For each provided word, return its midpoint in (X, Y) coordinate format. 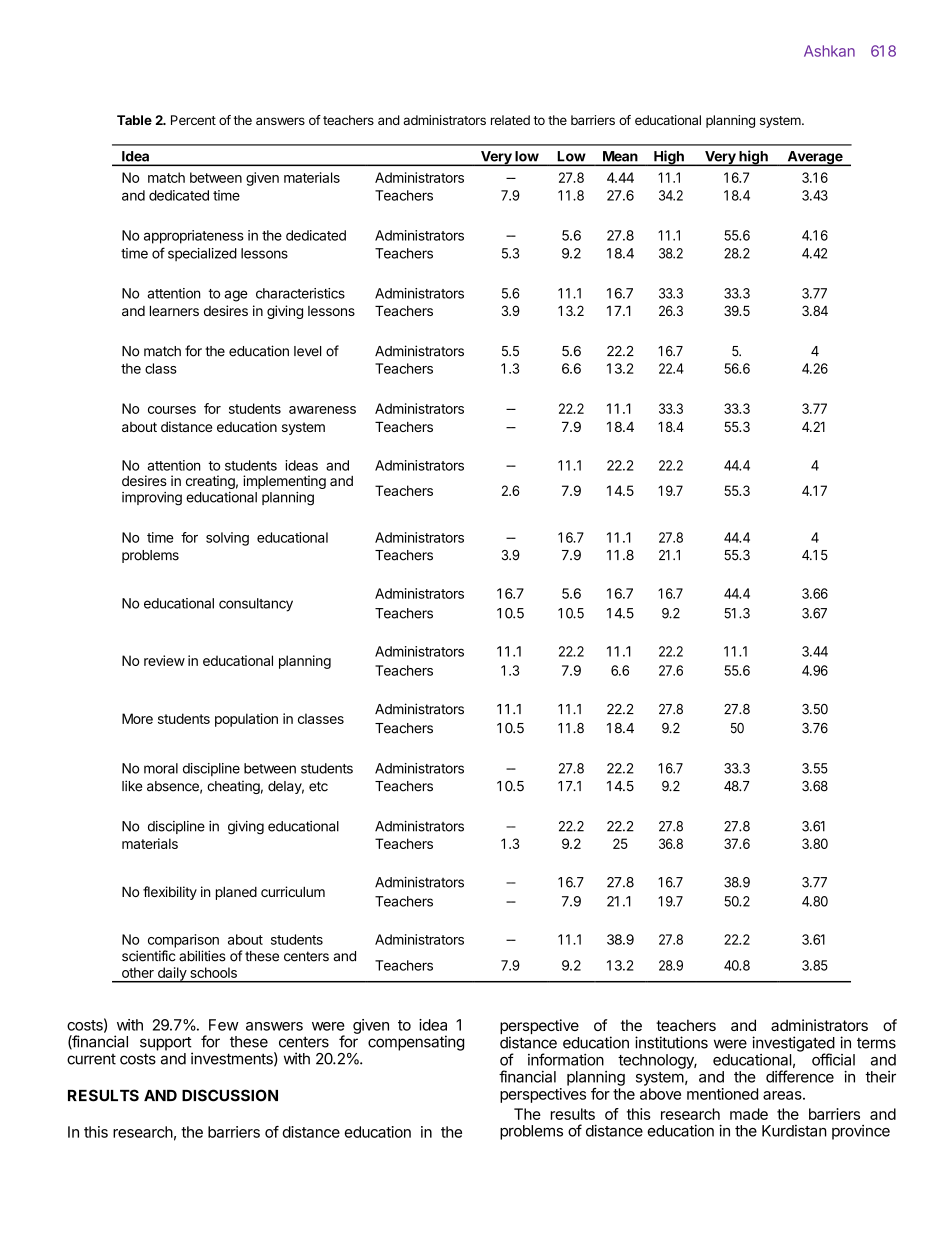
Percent (193, 120)
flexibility (170, 893)
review (164, 660)
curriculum (293, 891)
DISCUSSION (230, 1095)
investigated (793, 1045)
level (307, 351)
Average (815, 158)
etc (318, 786)
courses (172, 410)
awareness (322, 410)
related (510, 120)
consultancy (256, 605)
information (566, 1059)
